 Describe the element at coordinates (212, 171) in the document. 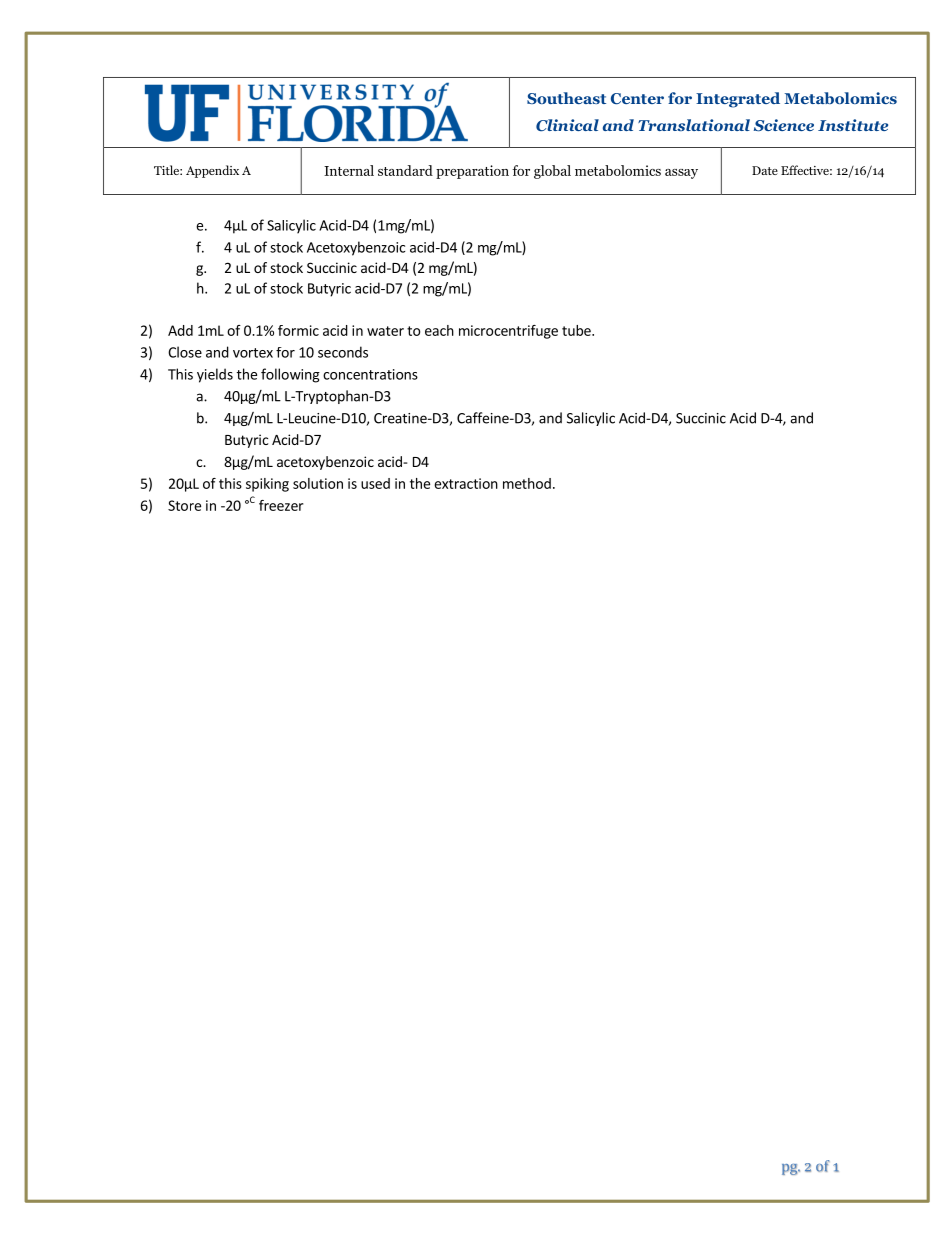

I see `Appendix` at that location.
